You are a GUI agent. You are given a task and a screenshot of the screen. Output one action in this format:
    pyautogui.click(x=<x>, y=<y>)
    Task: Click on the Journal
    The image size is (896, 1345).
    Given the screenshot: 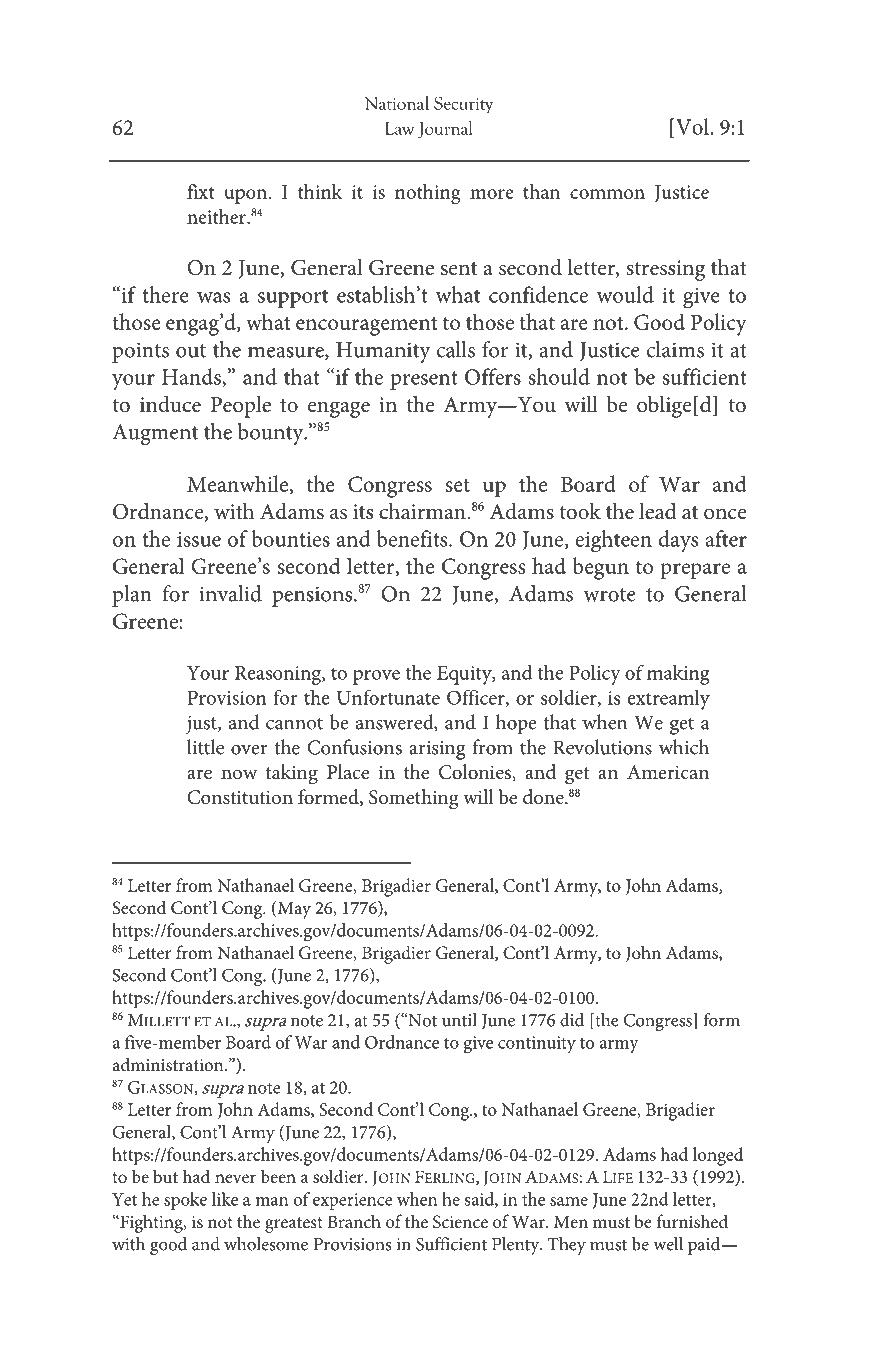 What is the action you would take?
    pyautogui.click(x=445, y=129)
